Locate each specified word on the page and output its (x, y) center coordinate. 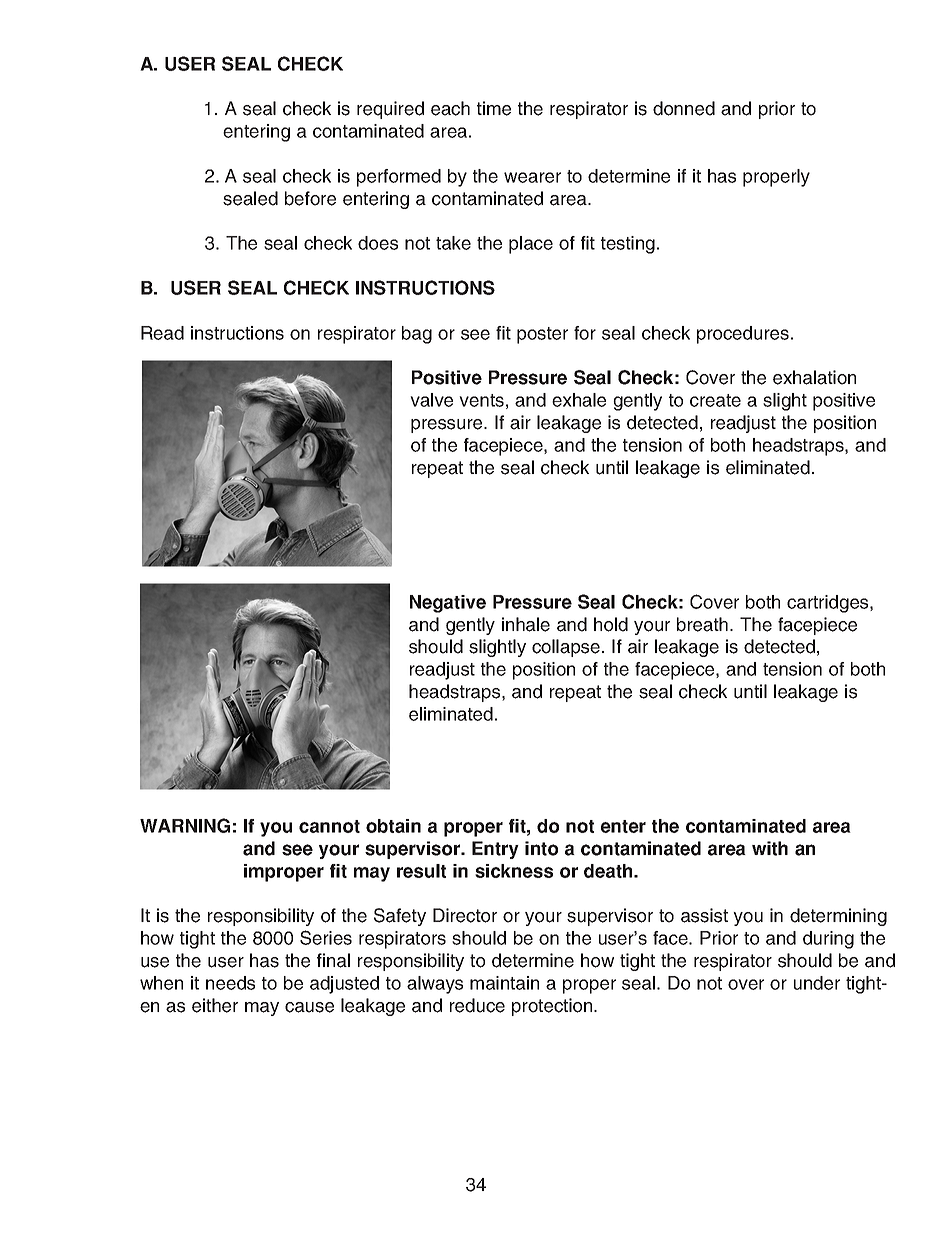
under (817, 983)
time (494, 108)
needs (230, 983)
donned (684, 108)
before (310, 198)
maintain (504, 983)
